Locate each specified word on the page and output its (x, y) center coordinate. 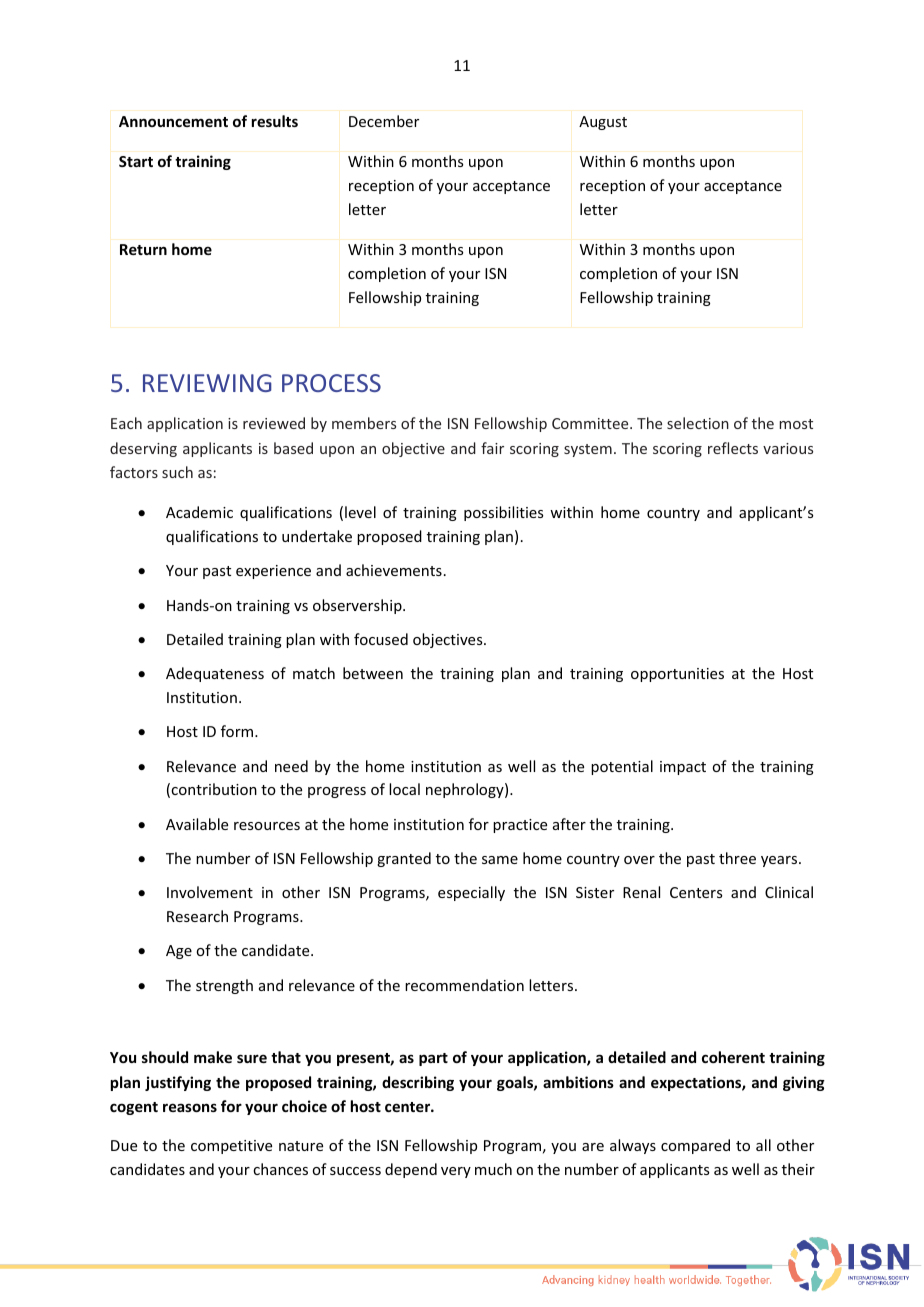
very (456, 1172)
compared (695, 1146)
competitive (231, 1147)
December (384, 121)
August (603, 123)
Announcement (173, 121)
